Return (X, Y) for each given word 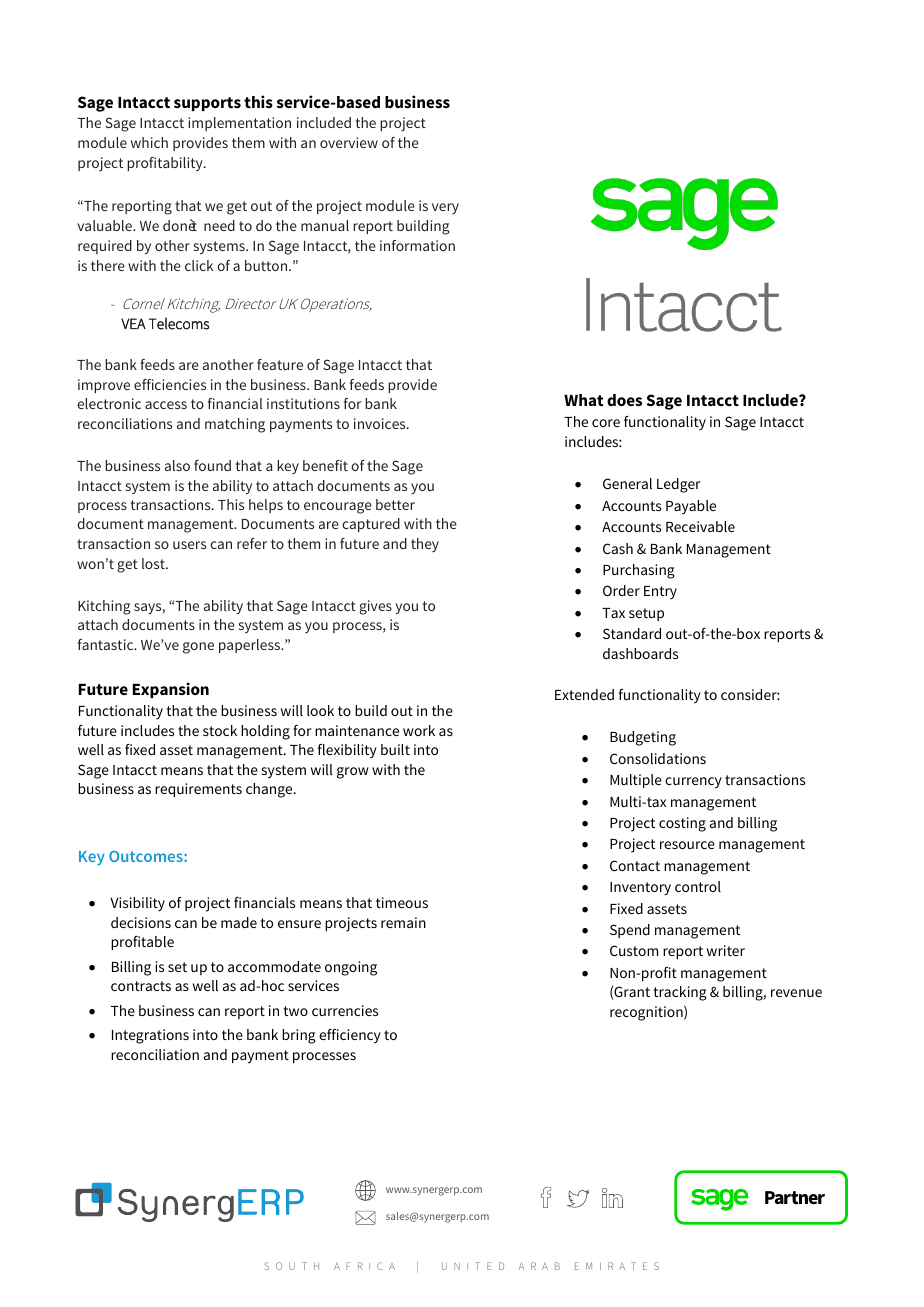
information (417, 245)
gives (375, 607)
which (149, 142)
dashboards (640, 653)
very (445, 208)
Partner (795, 1198)
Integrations (150, 1036)
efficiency (350, 1036)
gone (198, 648)
